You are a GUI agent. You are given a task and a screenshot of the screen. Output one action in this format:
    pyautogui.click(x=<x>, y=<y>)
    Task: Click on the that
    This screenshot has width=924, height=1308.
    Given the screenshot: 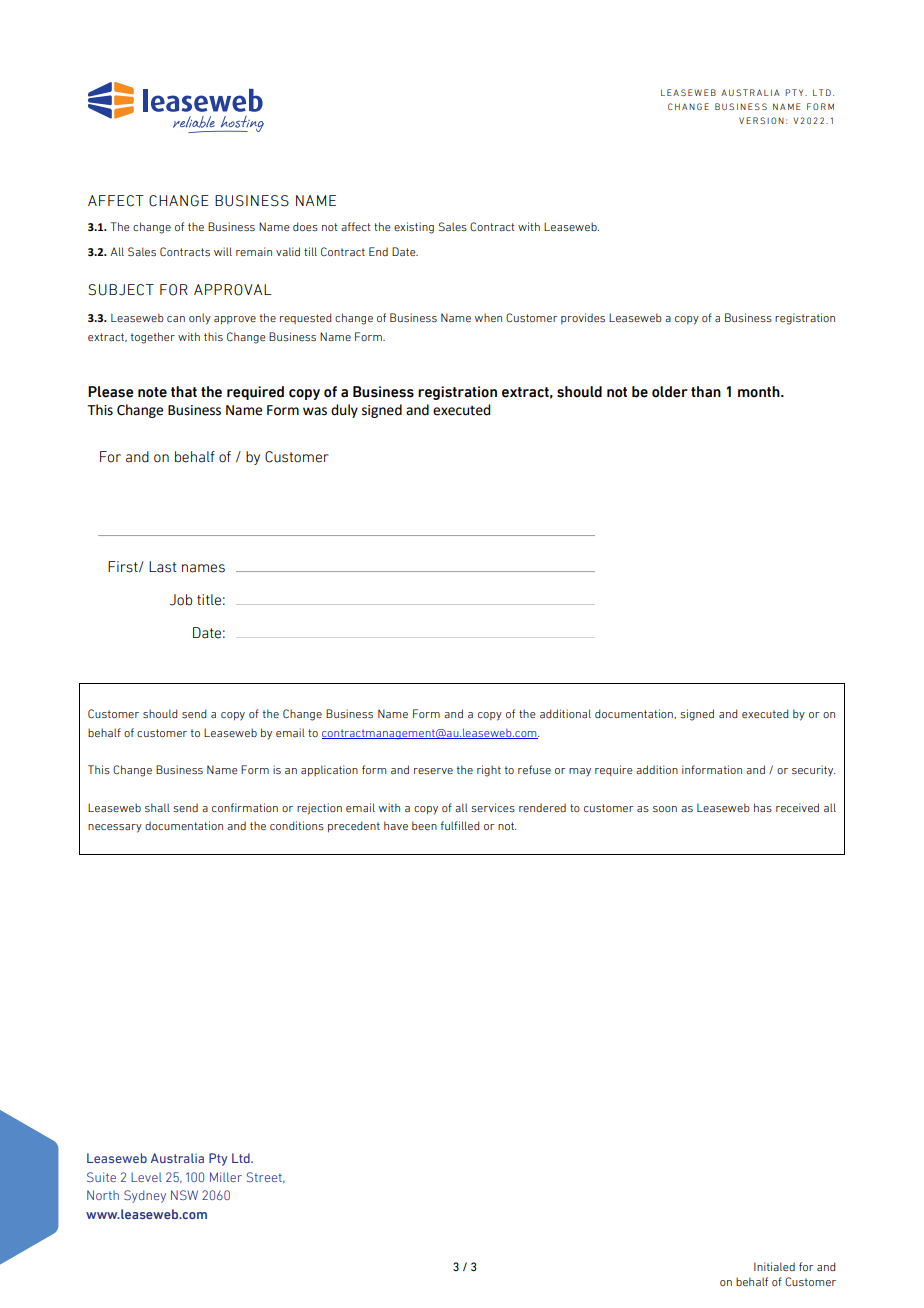 What is the action you would take?
    pyautogui.click(x=184, y=392)
